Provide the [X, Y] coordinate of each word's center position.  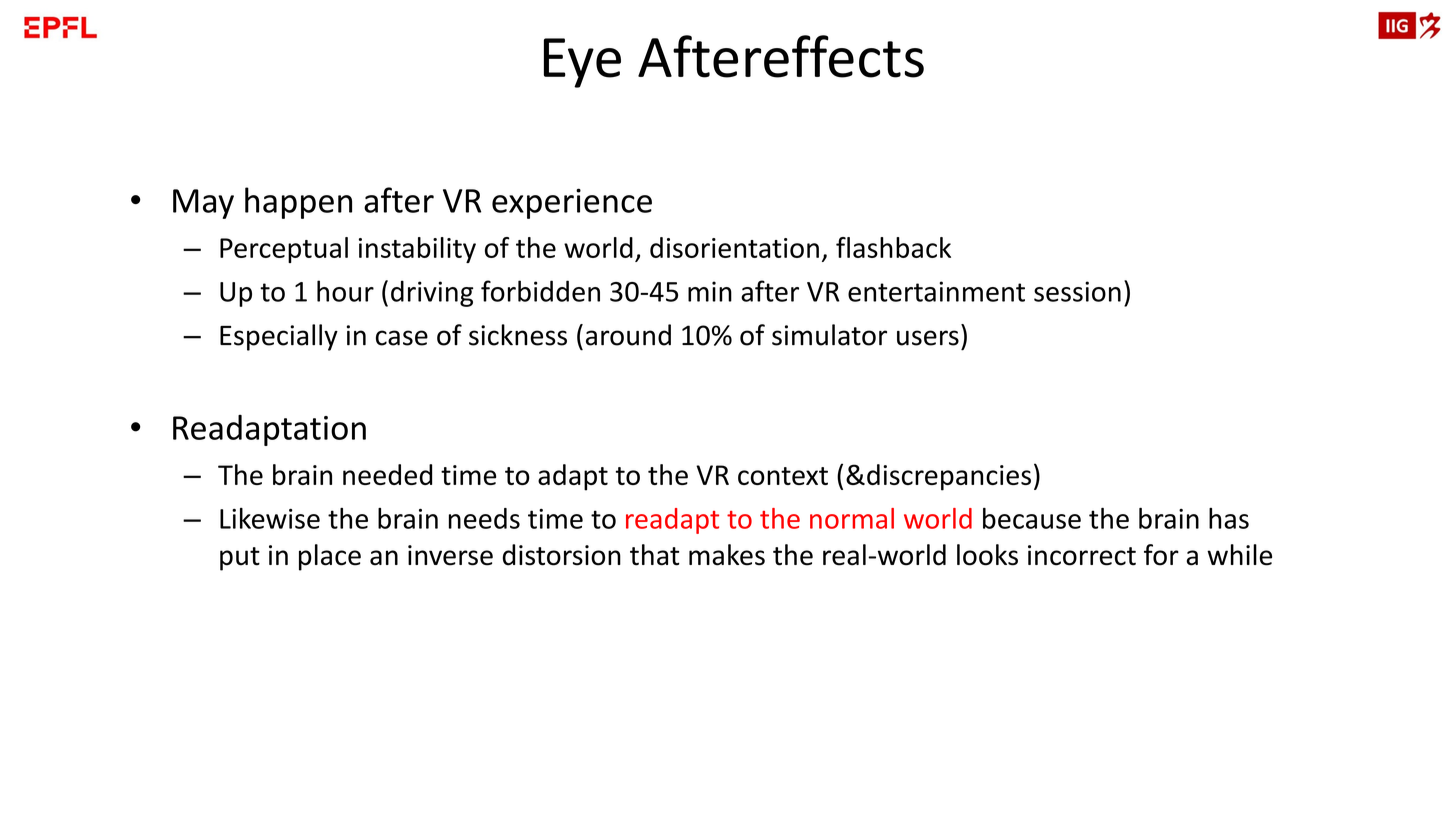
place [330, 557]
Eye [582, 63]
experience [572, 203]
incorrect [1082, 555]
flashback [893, 247]
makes [727, 555]
